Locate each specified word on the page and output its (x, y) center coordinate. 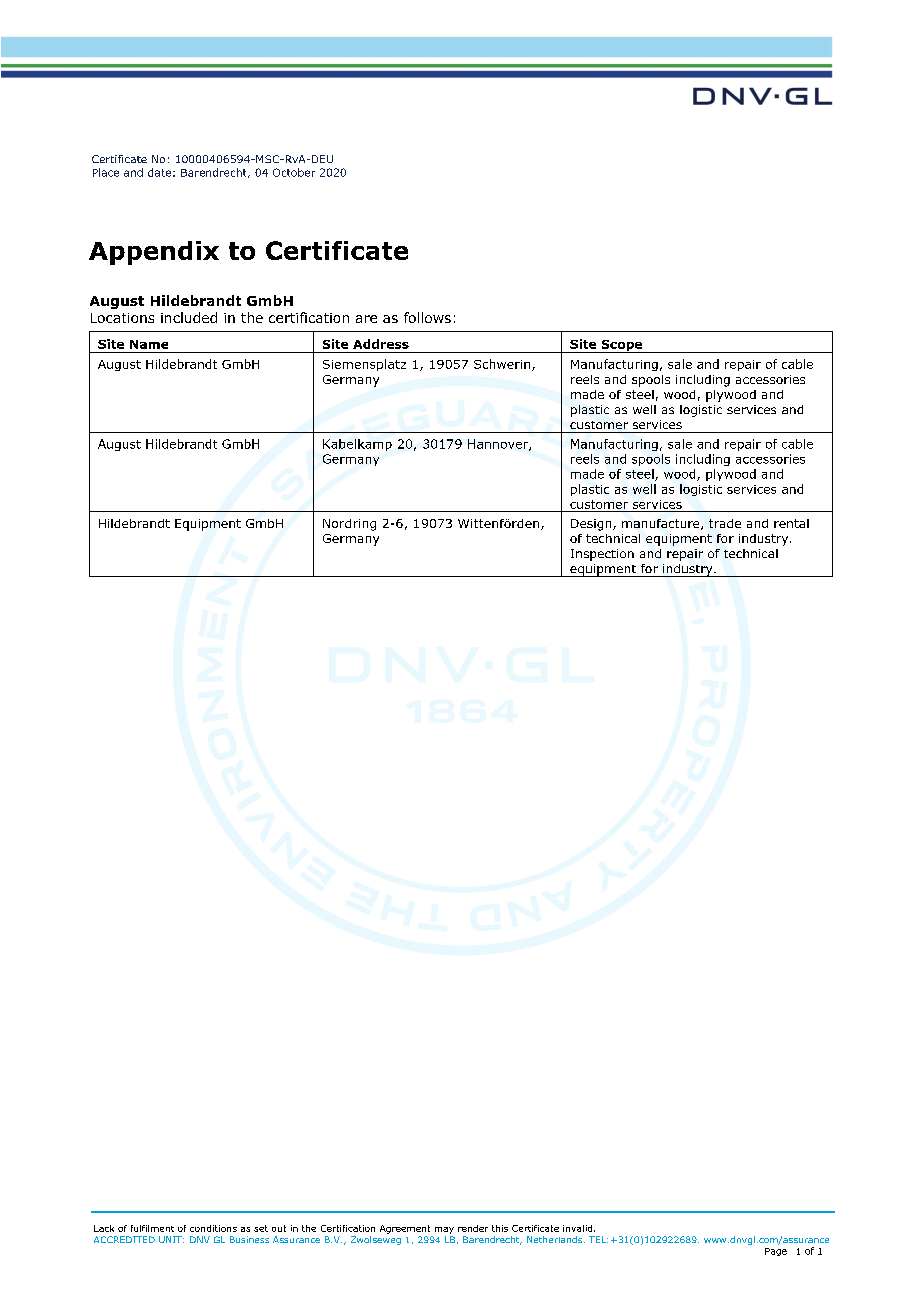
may (444, 1230)
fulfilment (152, 1228)
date (159, 172)
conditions (213, 1228)
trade (725, 523)
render (473, 1228)
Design (592, 525)
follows (427, 317)
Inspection (602, 555)
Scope (622, 346)
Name (149, 344)
